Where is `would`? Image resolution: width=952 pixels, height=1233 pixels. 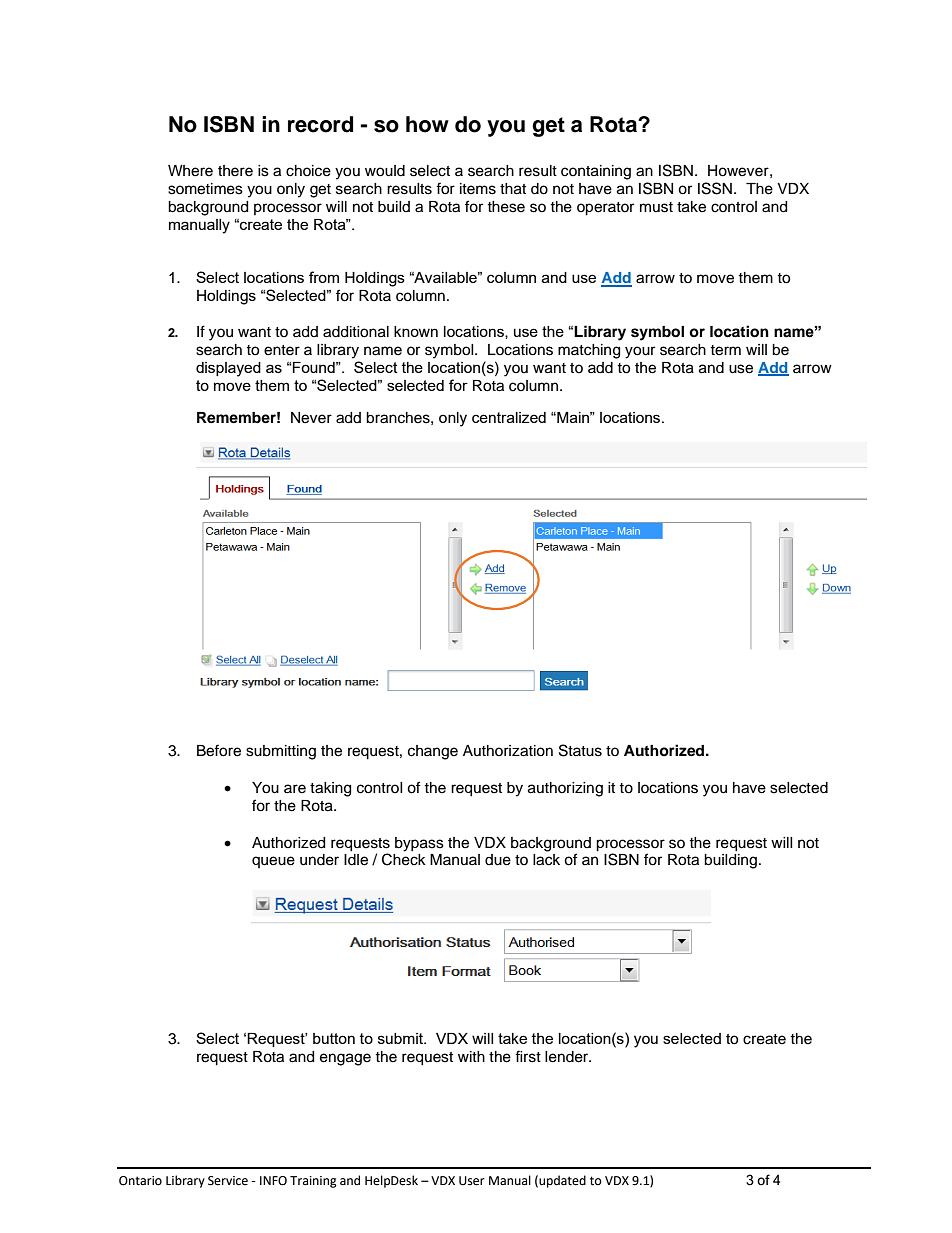
would is located at coordinates (385, 171).
